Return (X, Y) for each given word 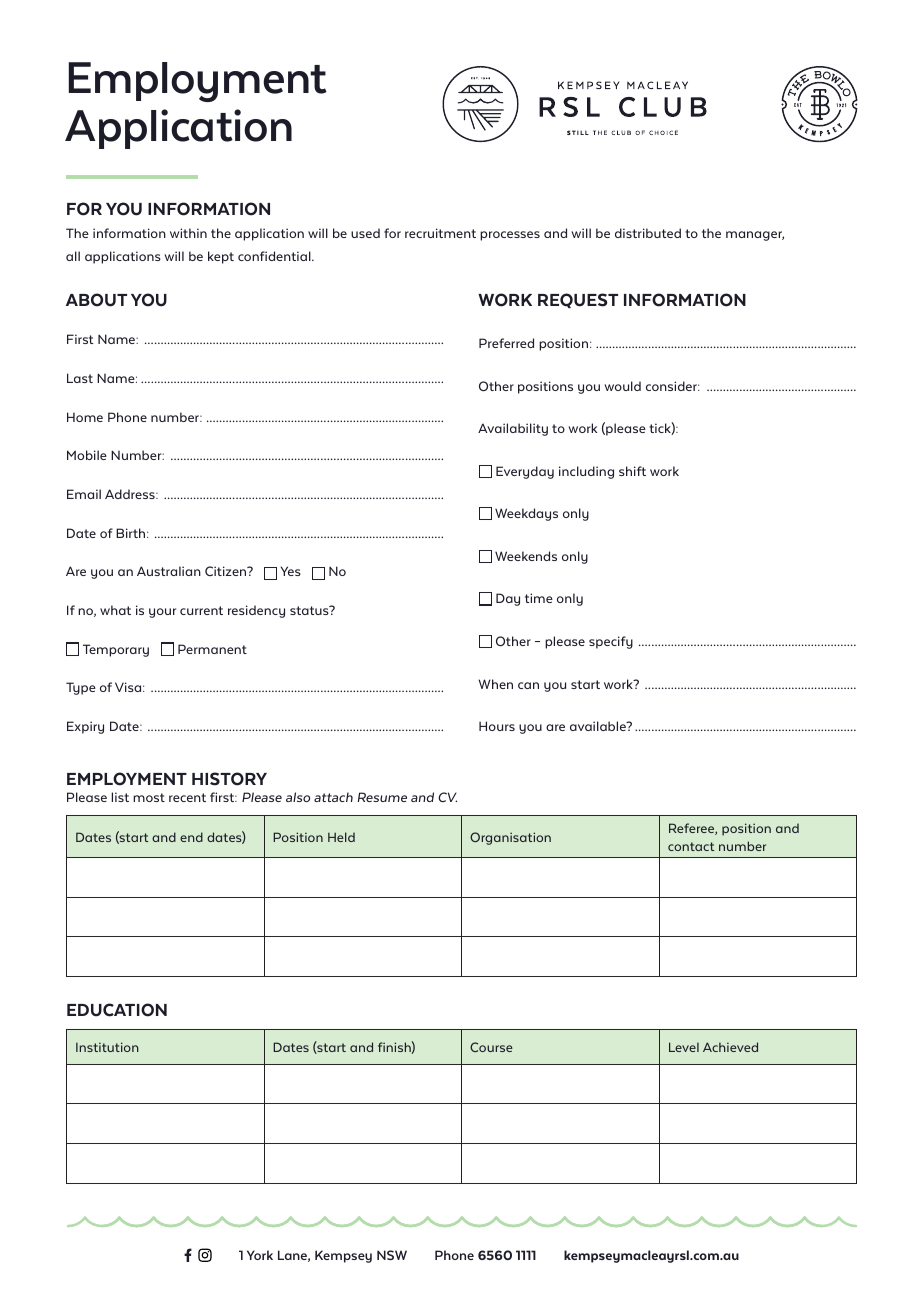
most (149, 797)
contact (691, 846)
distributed (648, 233)
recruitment (440, 233)
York (260, 1255)
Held (341, 837)
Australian (169, 571)
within (188, 233)
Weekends (526, 556)
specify (611, 642)
